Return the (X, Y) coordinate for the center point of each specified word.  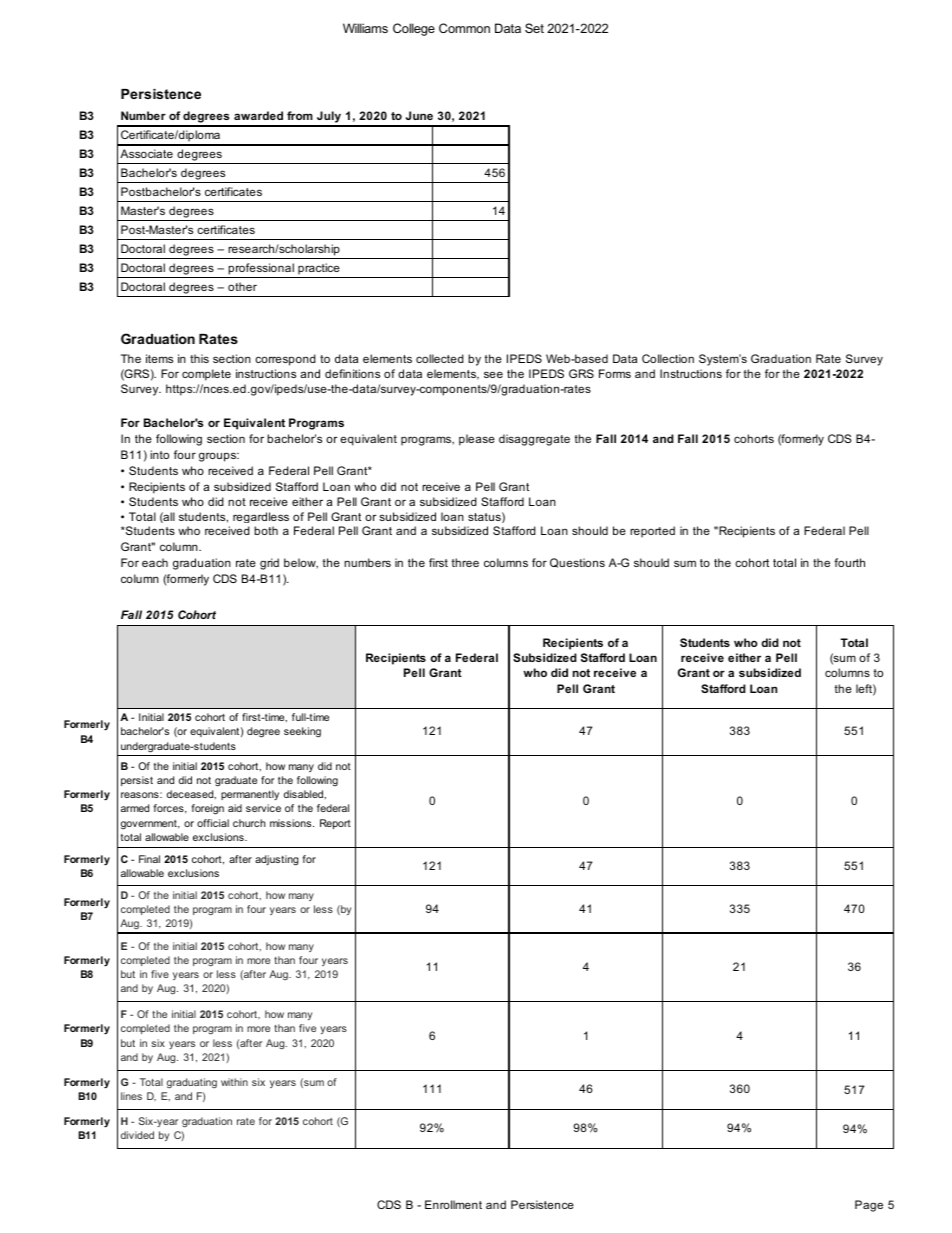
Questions (577, 563)
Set (534, 28)
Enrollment (453, 1204)
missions (292, 823)
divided (137, 1135)
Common (464, 28)
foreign (207, 809)
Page (869, 1206)
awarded (258, 115)
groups (218, 457)
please (477, 440)
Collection (668, 358)
